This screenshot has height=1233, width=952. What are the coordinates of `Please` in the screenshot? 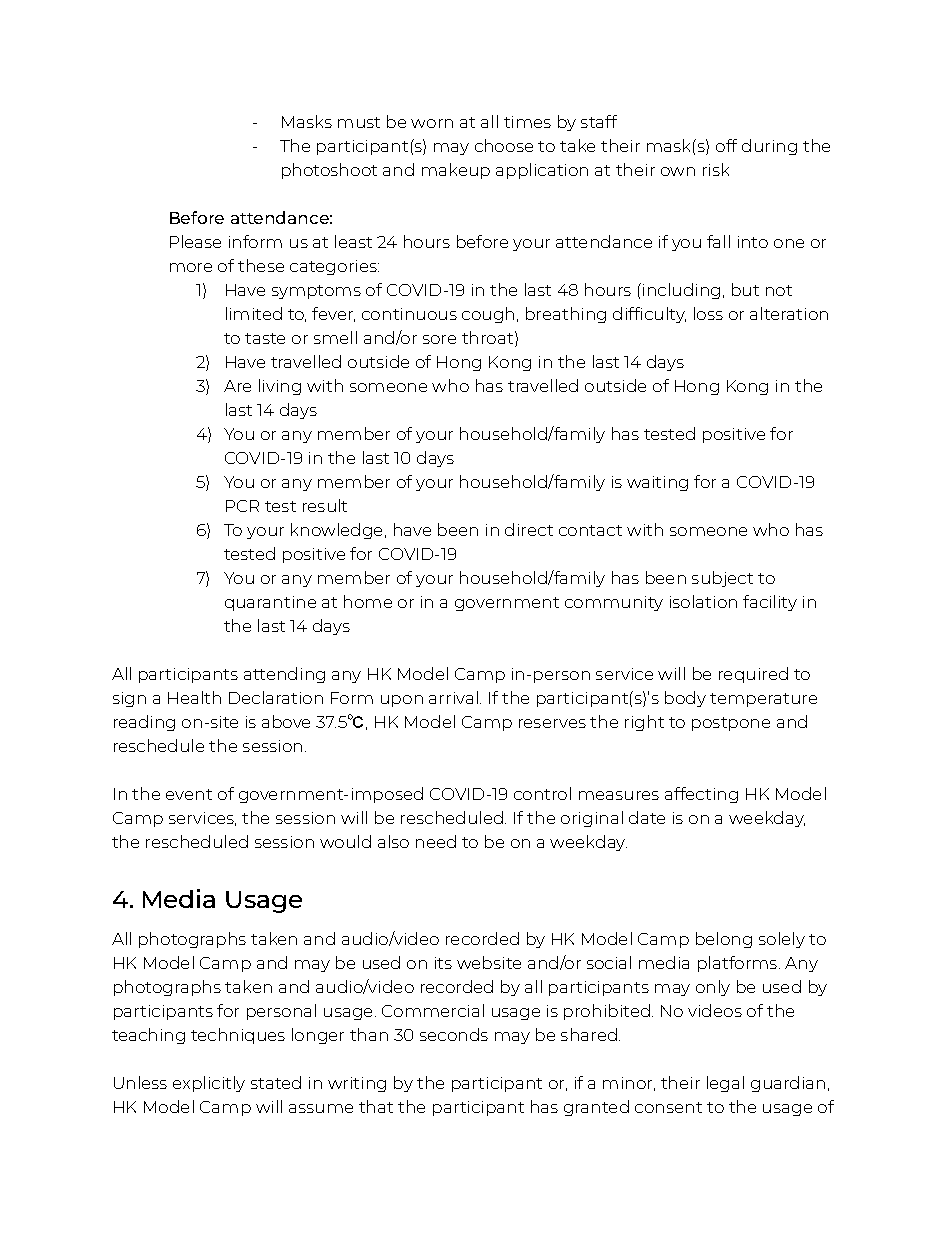 It's located at (195, 241).
